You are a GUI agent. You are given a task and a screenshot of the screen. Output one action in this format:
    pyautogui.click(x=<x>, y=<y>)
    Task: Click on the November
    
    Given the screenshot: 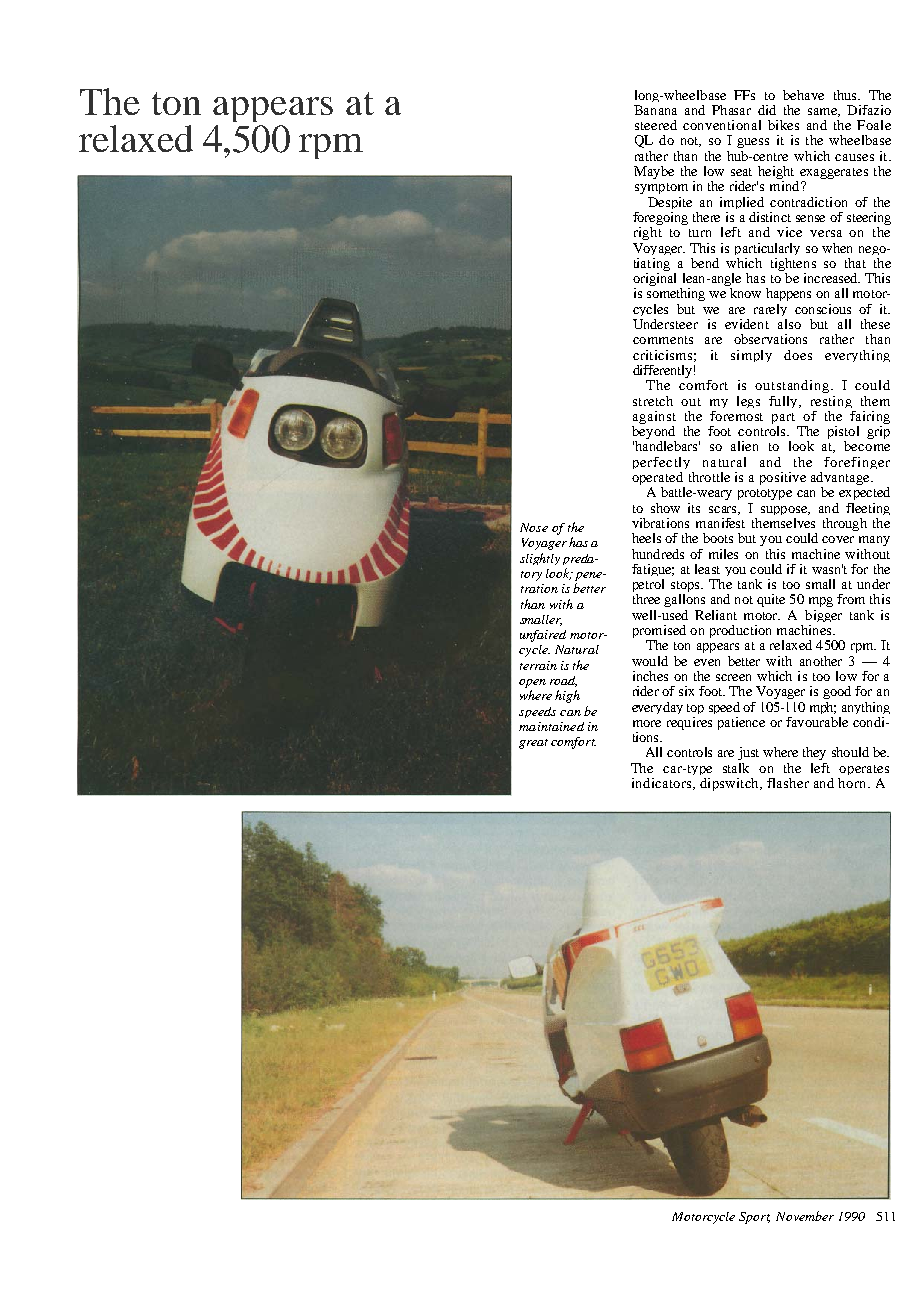 What is the action you would take?
    pyautogui.click(x=805, y=1216)
